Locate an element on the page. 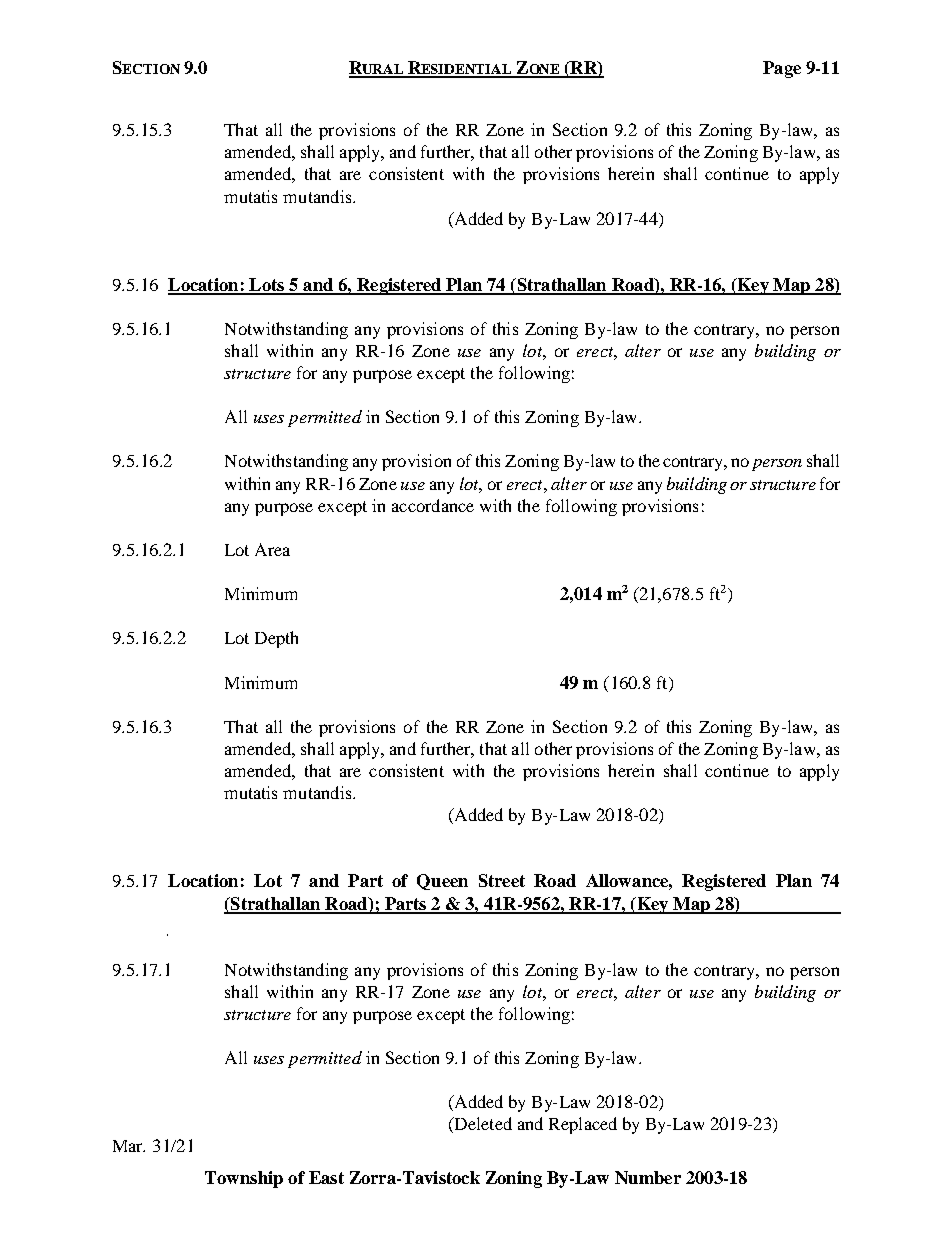  Deleted is located at coordinates (482, 1125).
